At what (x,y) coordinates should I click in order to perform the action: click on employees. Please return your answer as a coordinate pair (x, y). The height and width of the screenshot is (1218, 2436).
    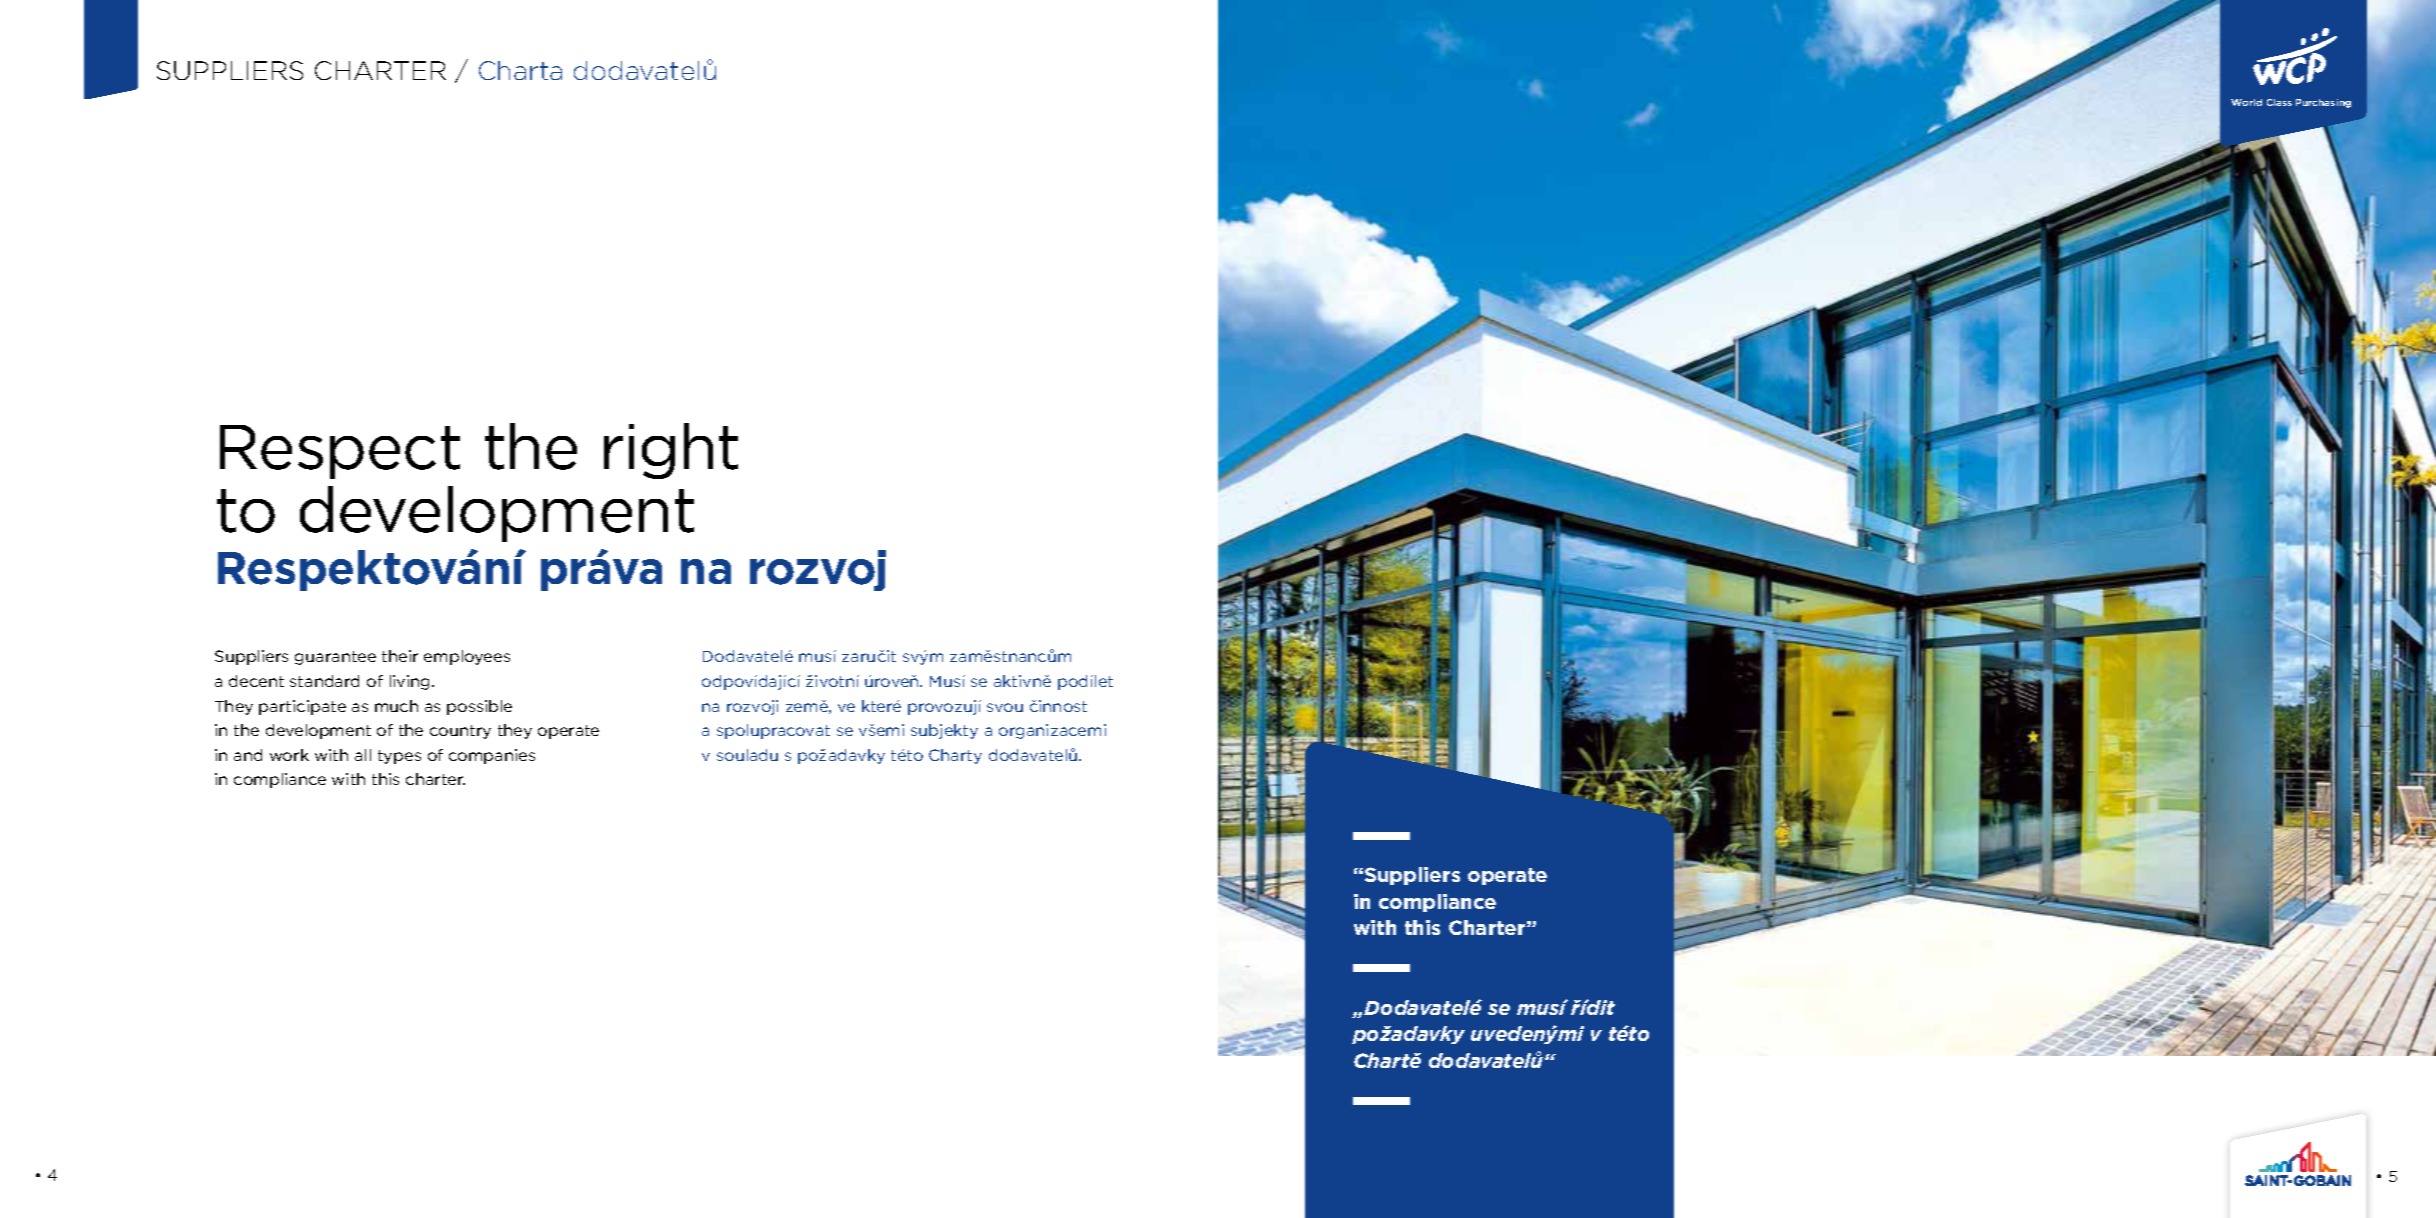
    Looking at the image, I should click on (467, 657).
